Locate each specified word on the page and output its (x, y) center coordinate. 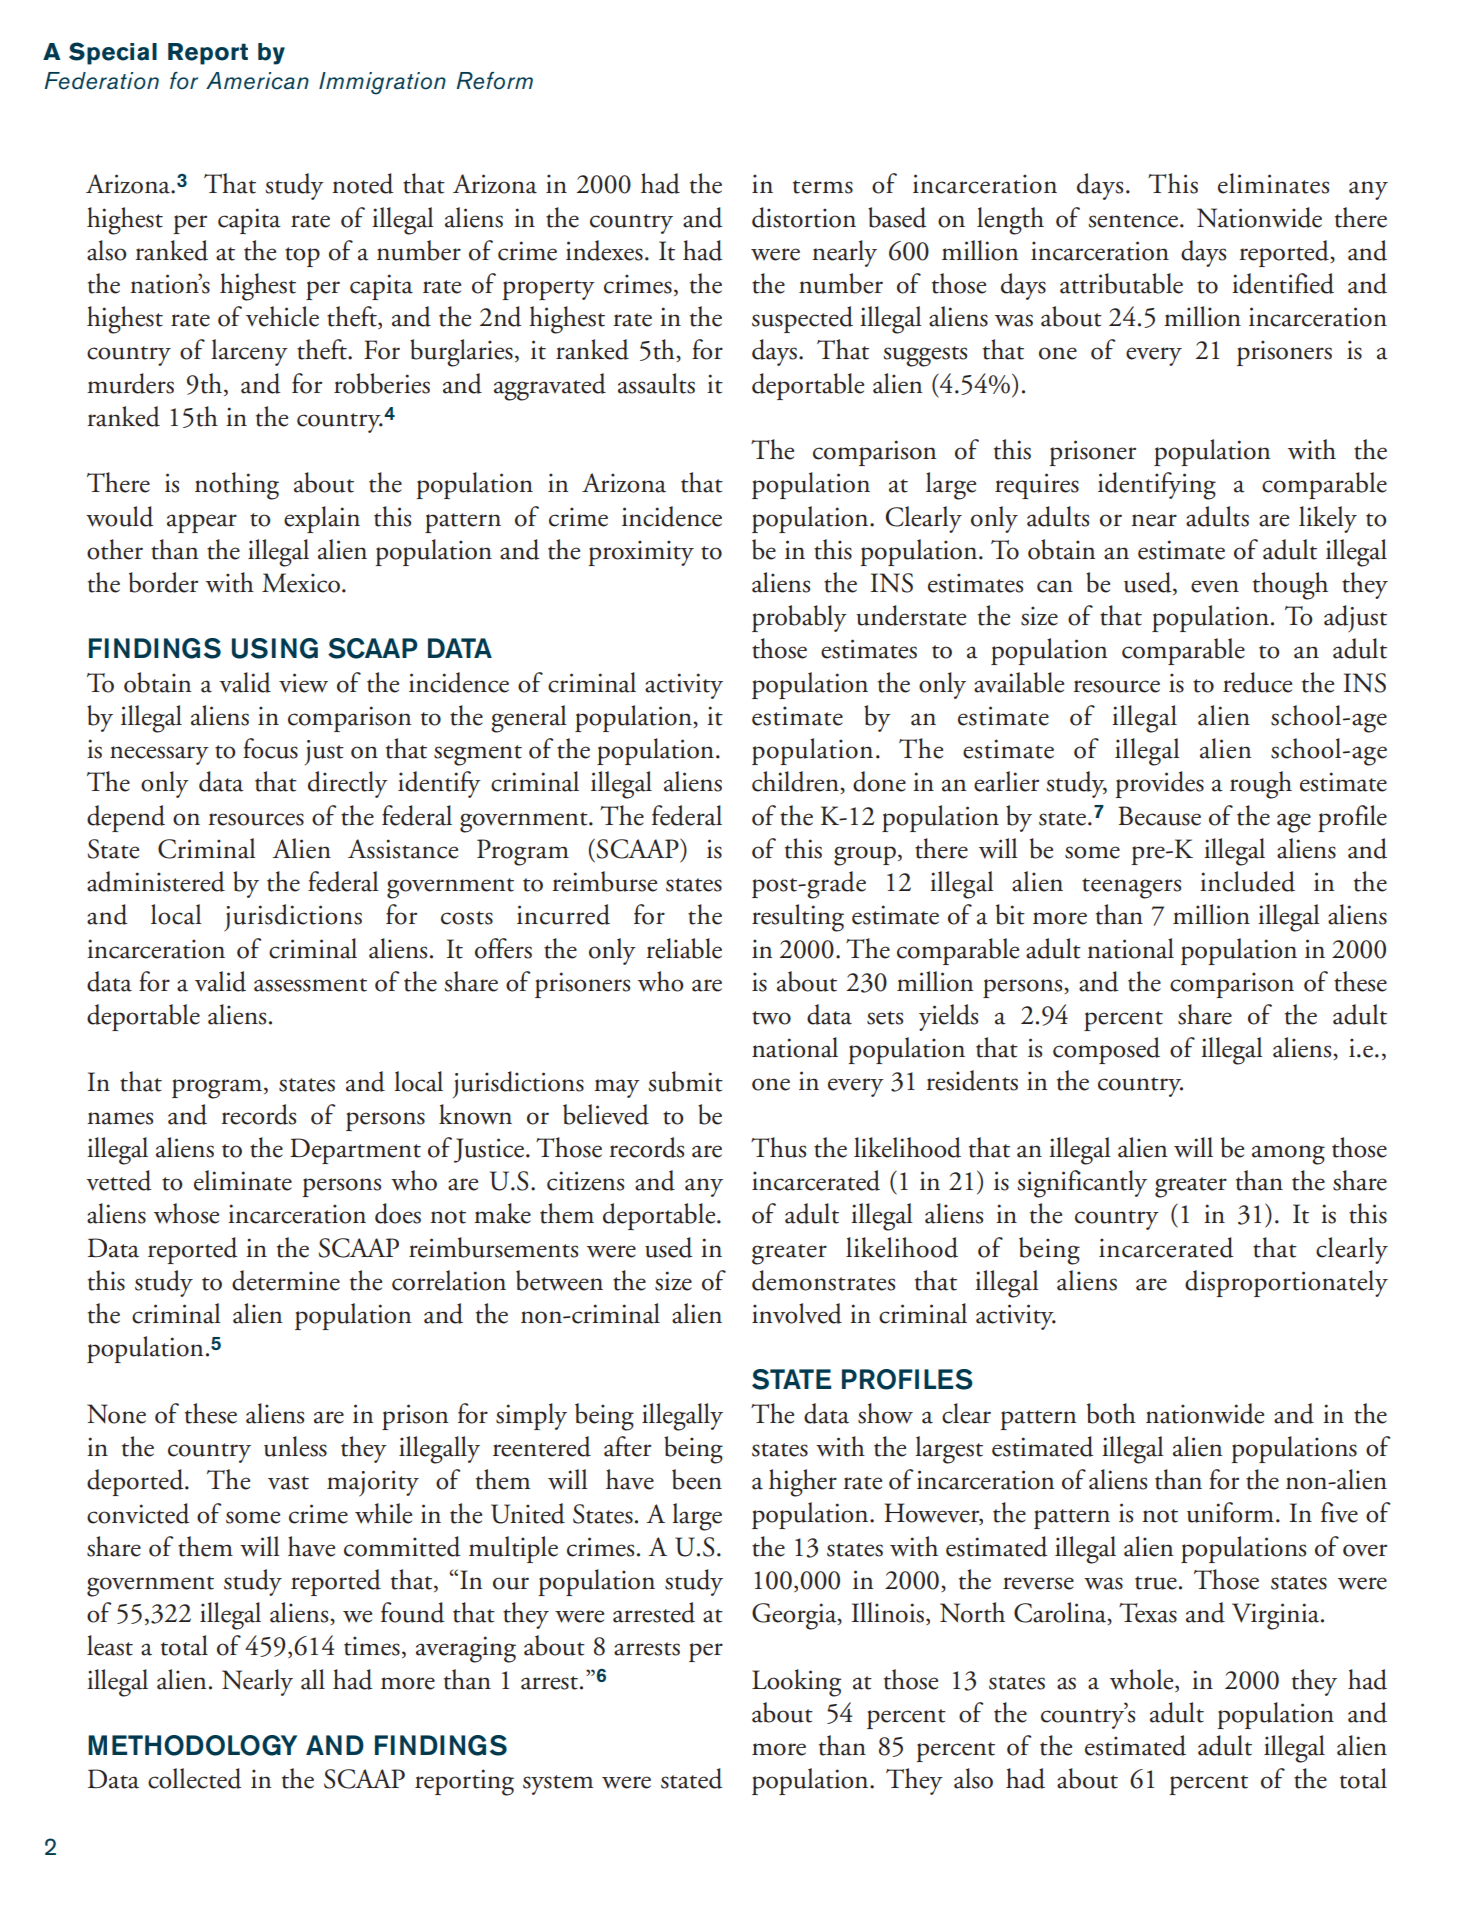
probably (799, 618)
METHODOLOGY (192, 1745)
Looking (796, 1683)
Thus (778, 1147)
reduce (1257, 682)
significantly (1082, 1184)
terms (823, 187)
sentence (1134, 221)
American (257, 81)
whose (186, 1213)
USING (275, 648)
